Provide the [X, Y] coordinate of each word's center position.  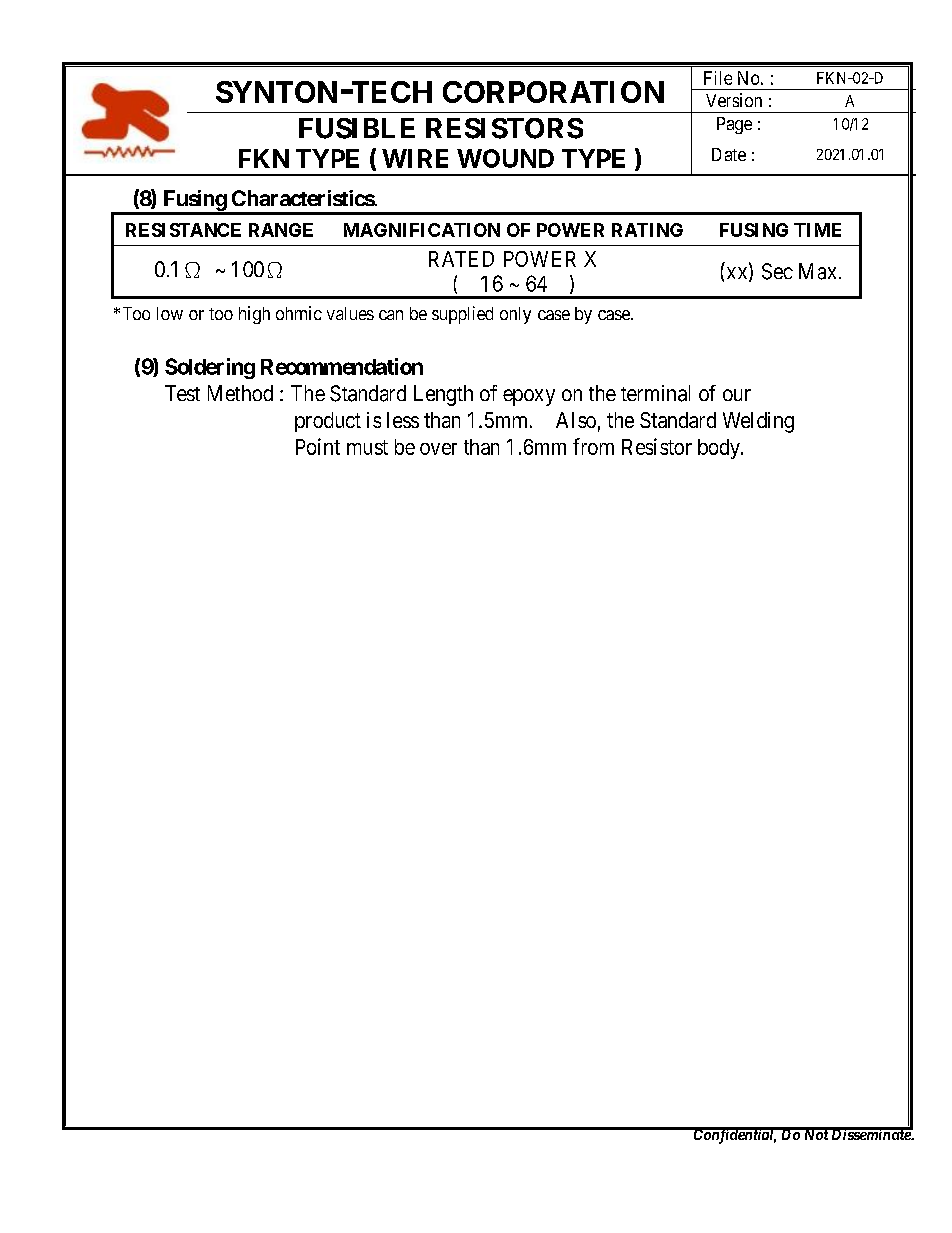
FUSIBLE [357, 128]
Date [729, 154]
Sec [777, 271]
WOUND [505, 158]
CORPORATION [553, 92]
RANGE [281, 230]
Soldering [210, 368]
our [737, 395]
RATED [461, 259]
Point [318, 446]
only [515, 315]
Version [734, 100]
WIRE [415, 158]
